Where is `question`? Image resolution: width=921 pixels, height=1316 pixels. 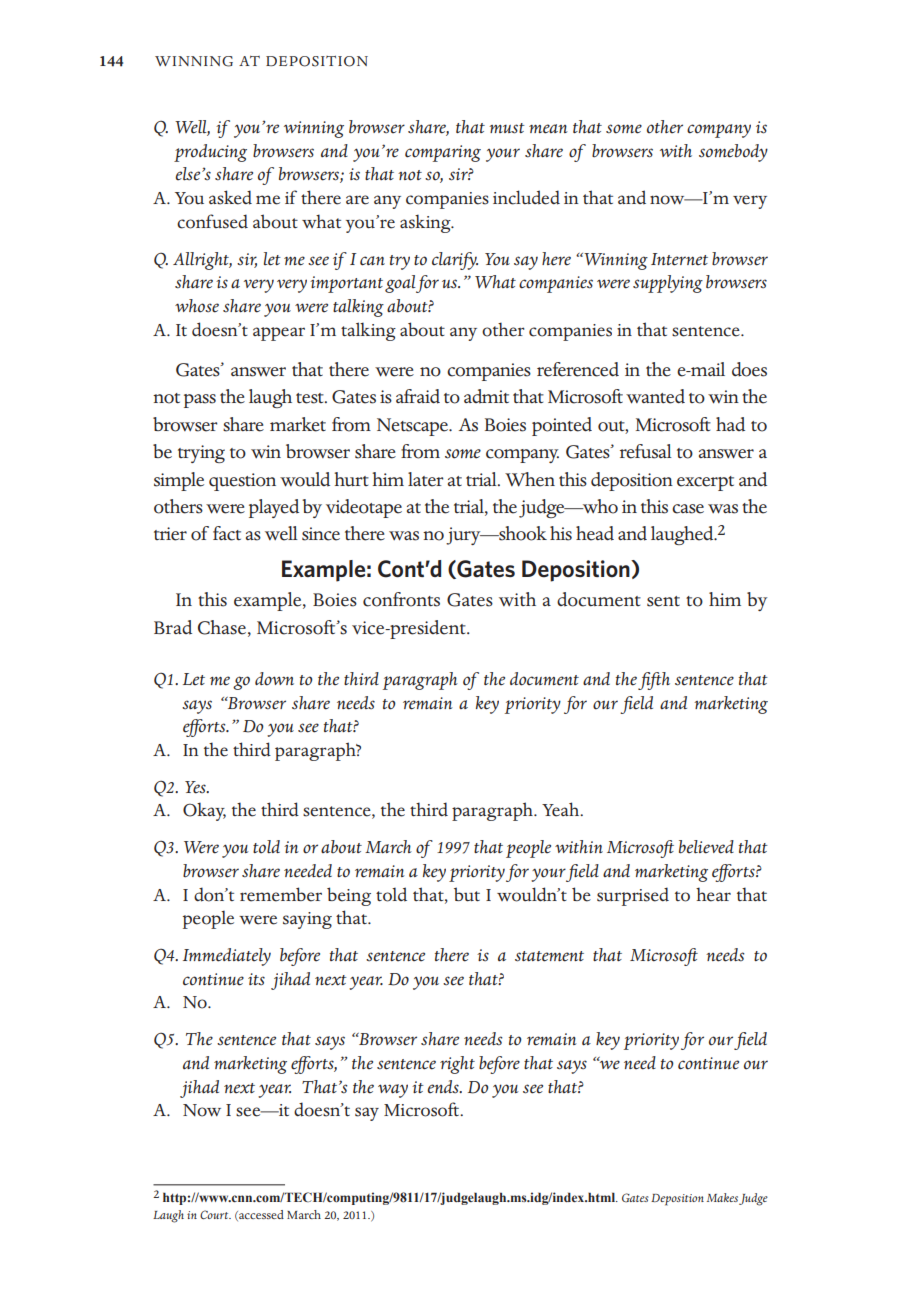 question is located at coordinates (242, 482).
